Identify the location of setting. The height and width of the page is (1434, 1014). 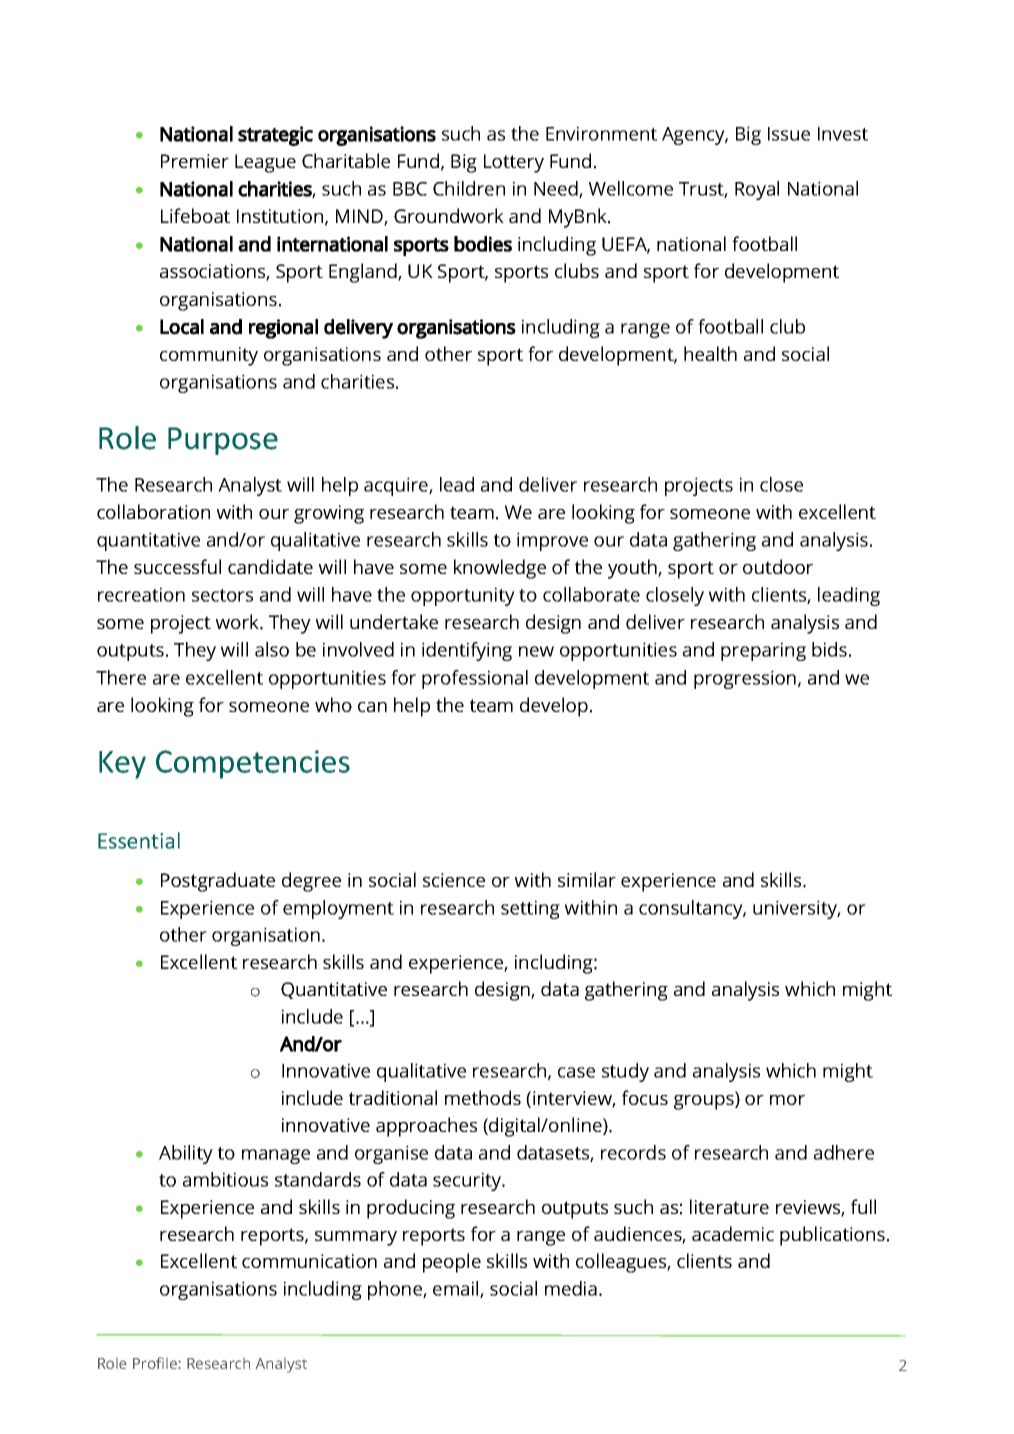
(530, 909).
